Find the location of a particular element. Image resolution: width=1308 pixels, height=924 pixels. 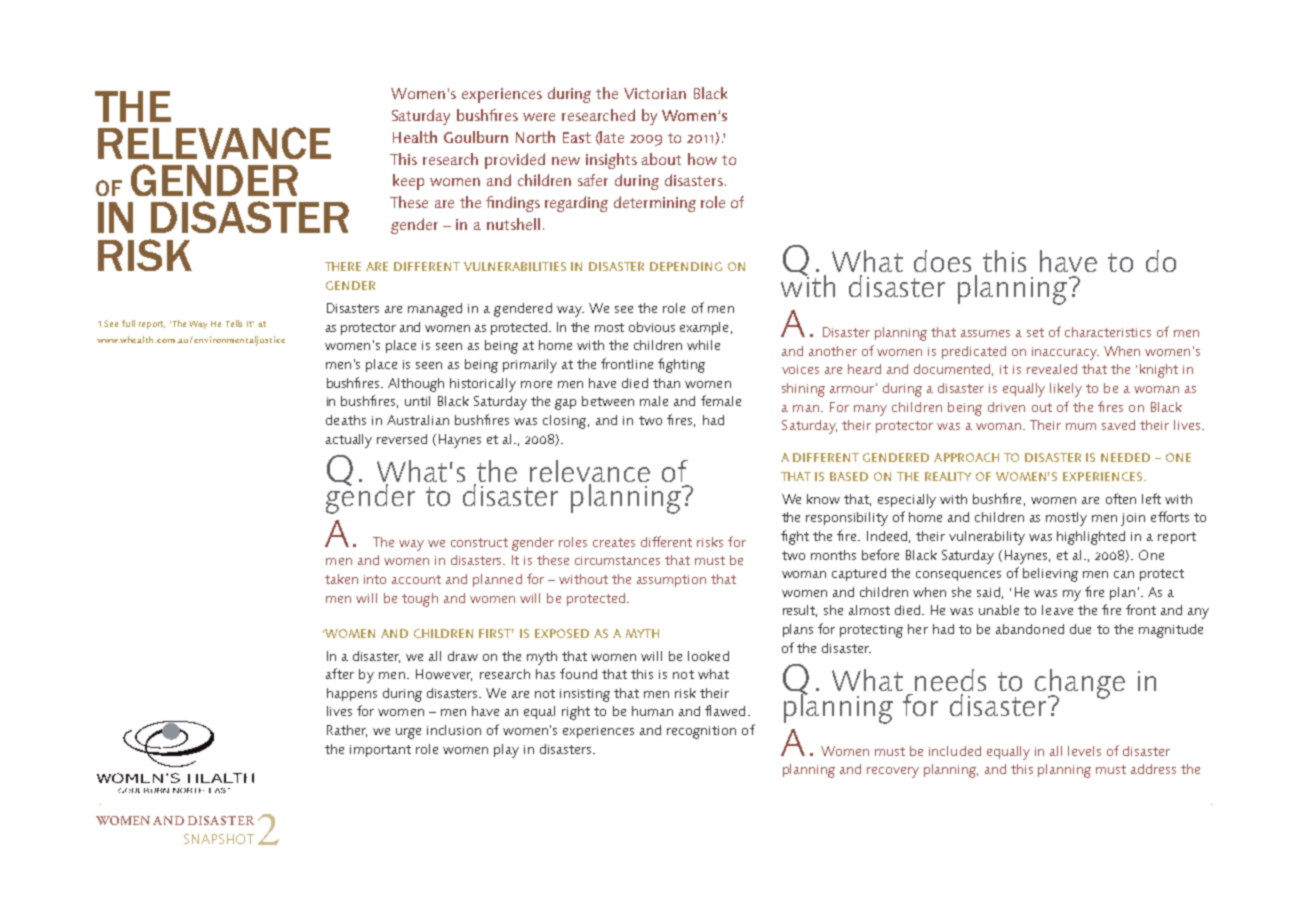

DEPENDING is located at coordinates (686, 266).
